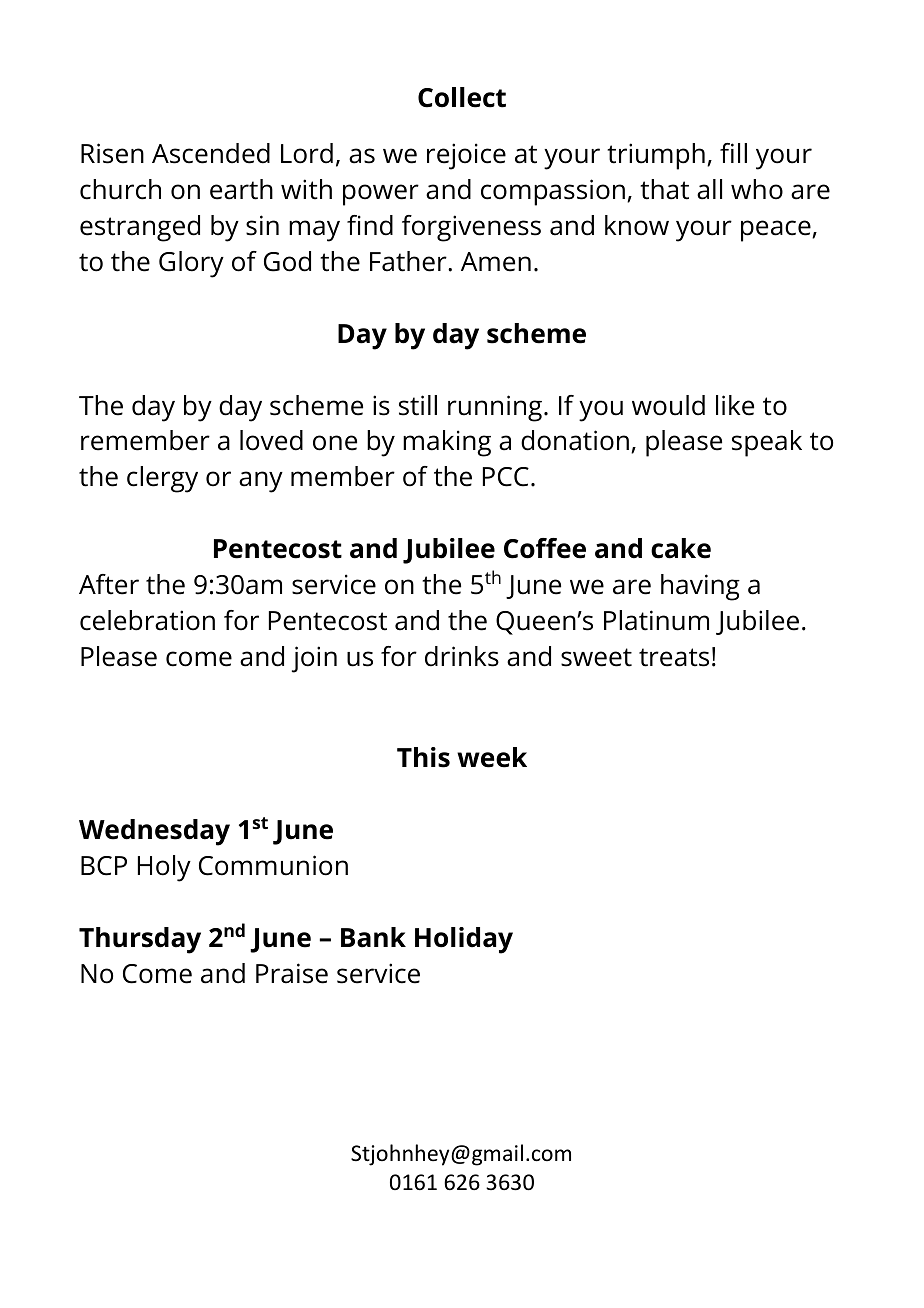 The width and height of the screenshot is (924, 1308). I want to click on Thursday, so click(140, 940).
